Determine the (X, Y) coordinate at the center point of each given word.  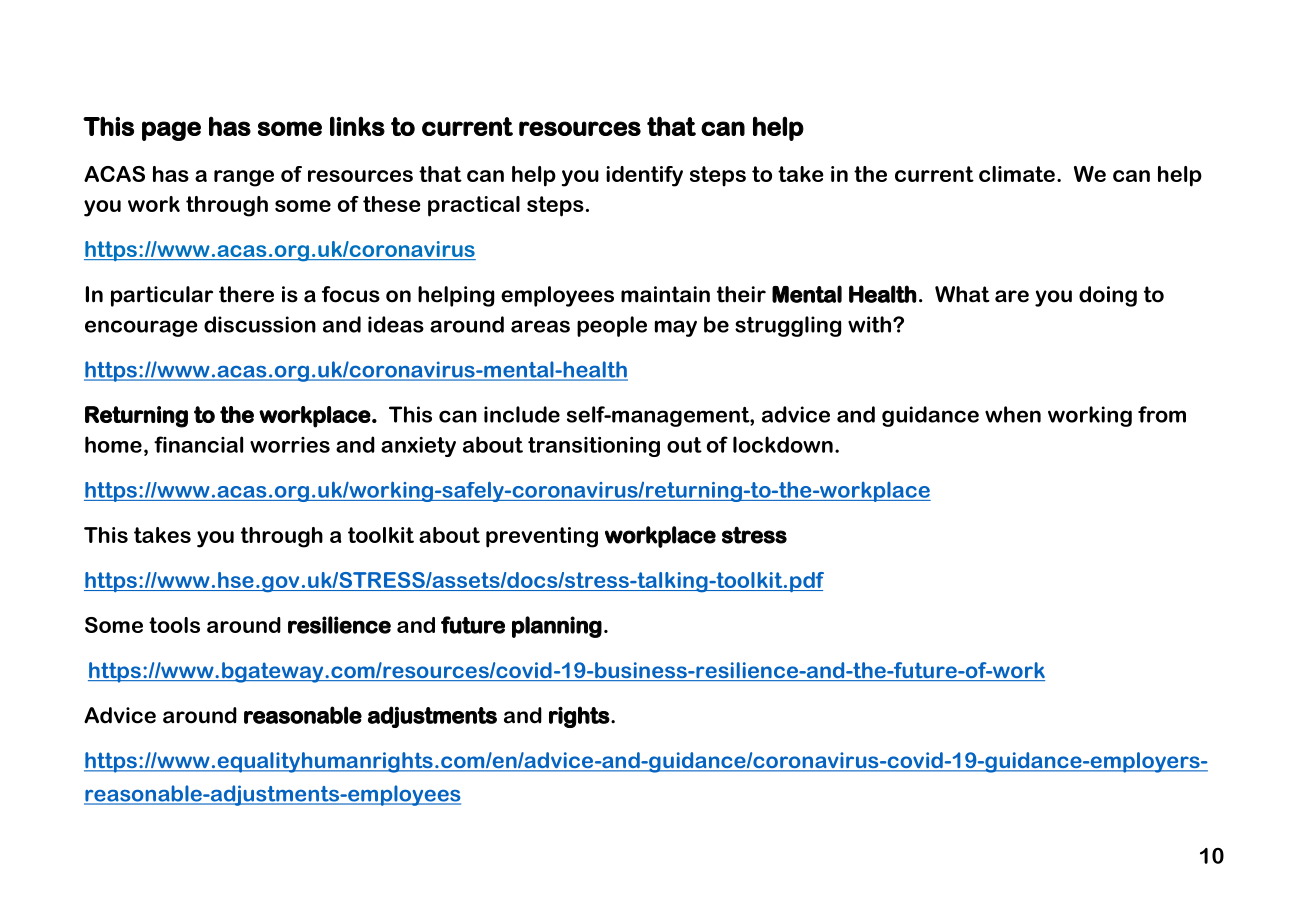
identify (644, 176)
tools (174, 625)
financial (198, 444)
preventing (542, 537)
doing (1108, 296)
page (171, 131)
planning (557, 627)
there (246, 294)
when (1013, 414)
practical (474, 206)
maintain (665, 294)
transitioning (594, 447)
